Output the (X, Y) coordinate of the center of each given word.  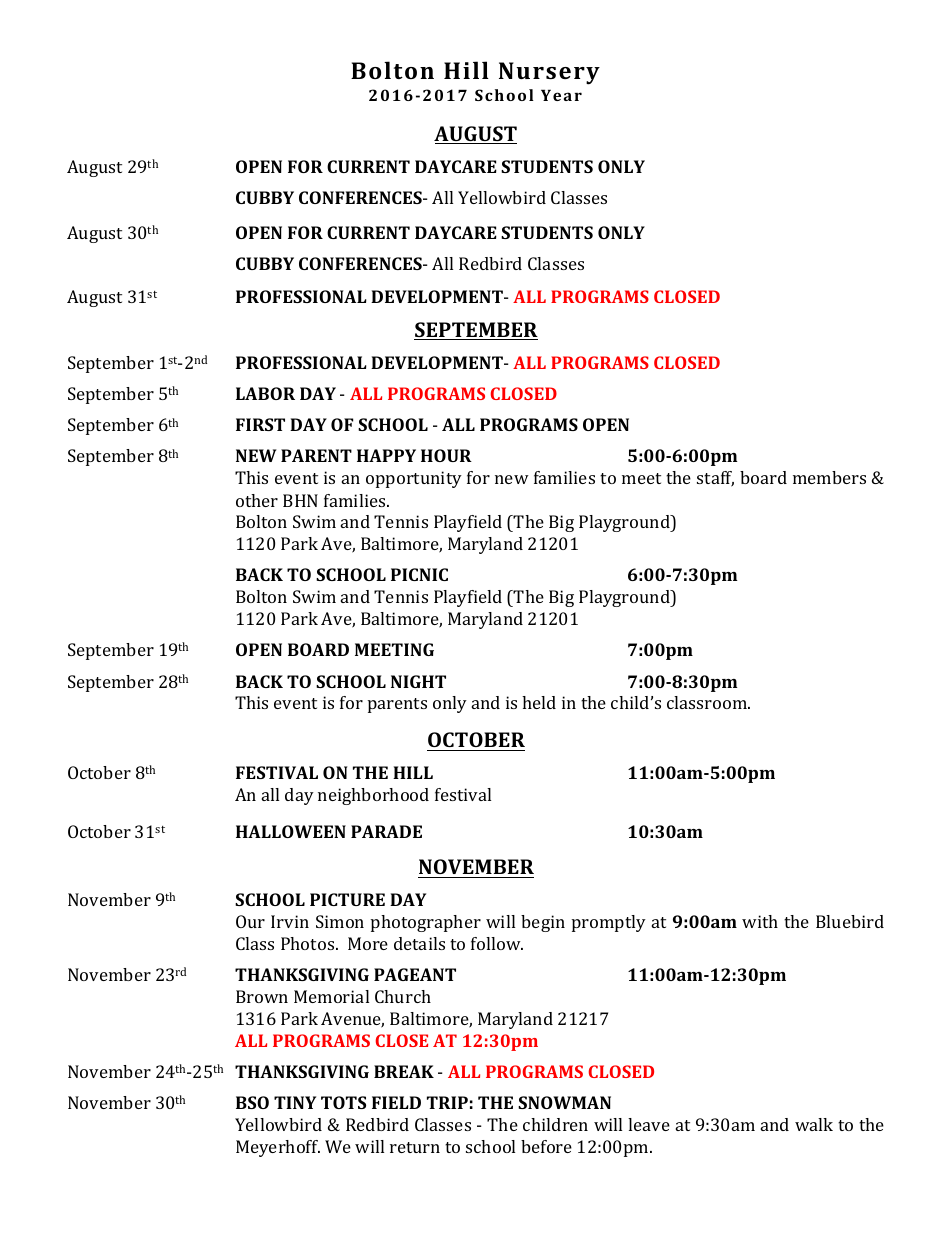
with (760, 921)
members (829, 477)
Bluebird (850, 921)
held (539, 702)
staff (715, 479)
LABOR (265, 393)
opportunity (414, 479)
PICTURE (347, 899)
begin (543, 923)
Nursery (549, 73)
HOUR (446, 455)
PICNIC (419, 574)
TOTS (343, 1102)
